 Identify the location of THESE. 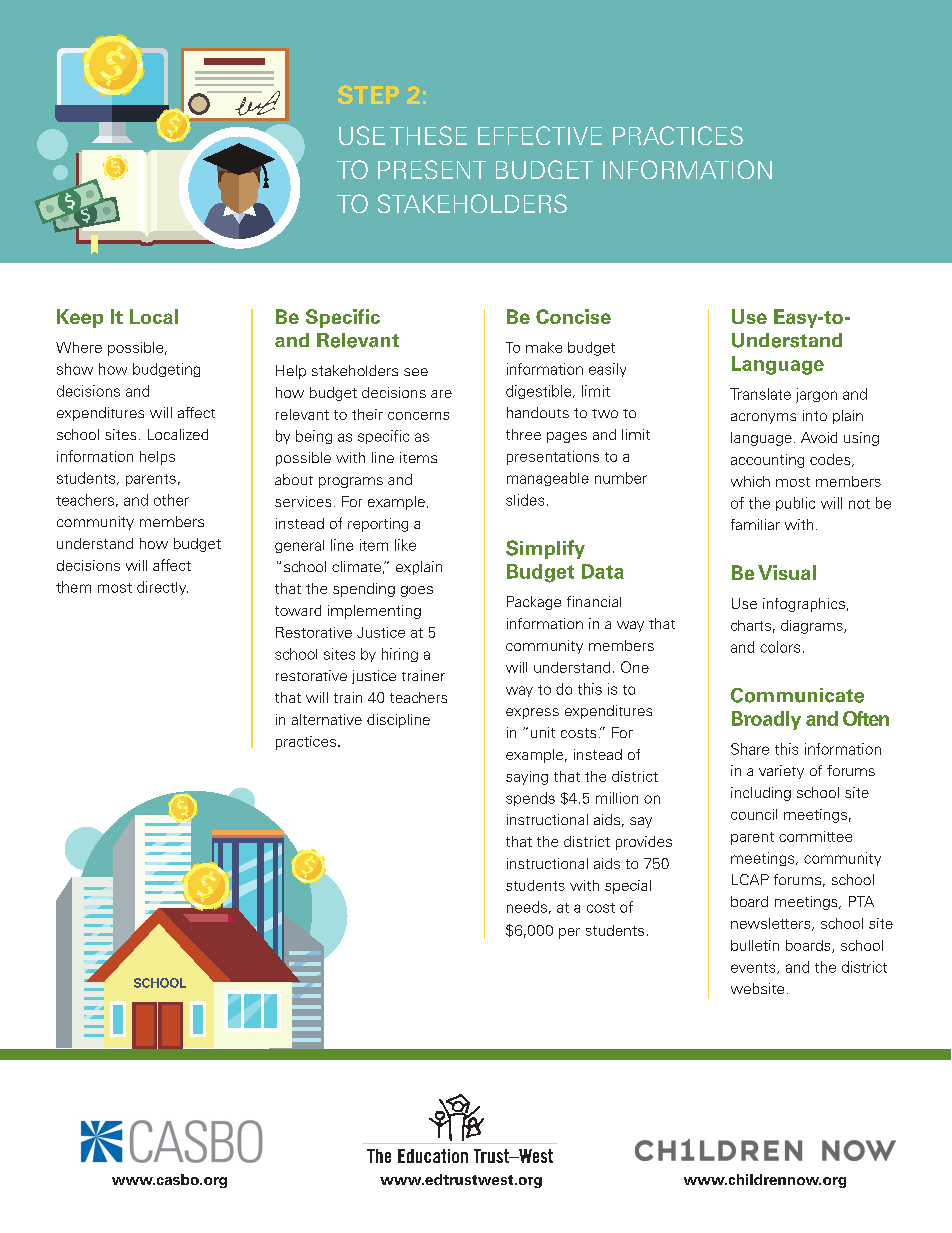
(428, 135).
